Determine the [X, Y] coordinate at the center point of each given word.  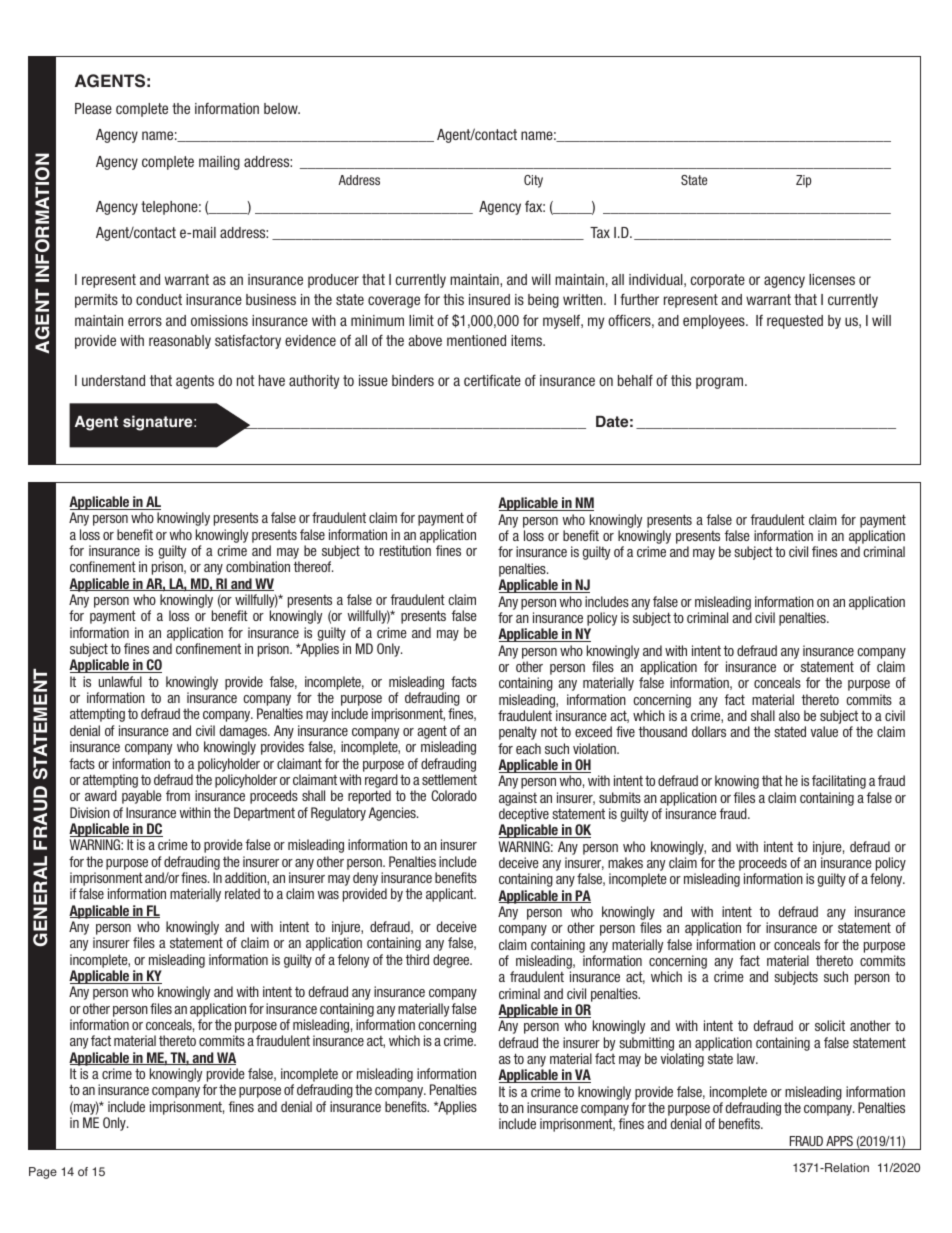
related [242, 893]
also [789, 715]
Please [93, 108]
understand [113, 380]
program [721, 383]
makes [625, 862]
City [533, 181]
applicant [451, 895]
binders [413, 380]
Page [43, 1173]
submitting [646, 1044]
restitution [405, 550]
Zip [803, 181]
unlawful [120, 681]
